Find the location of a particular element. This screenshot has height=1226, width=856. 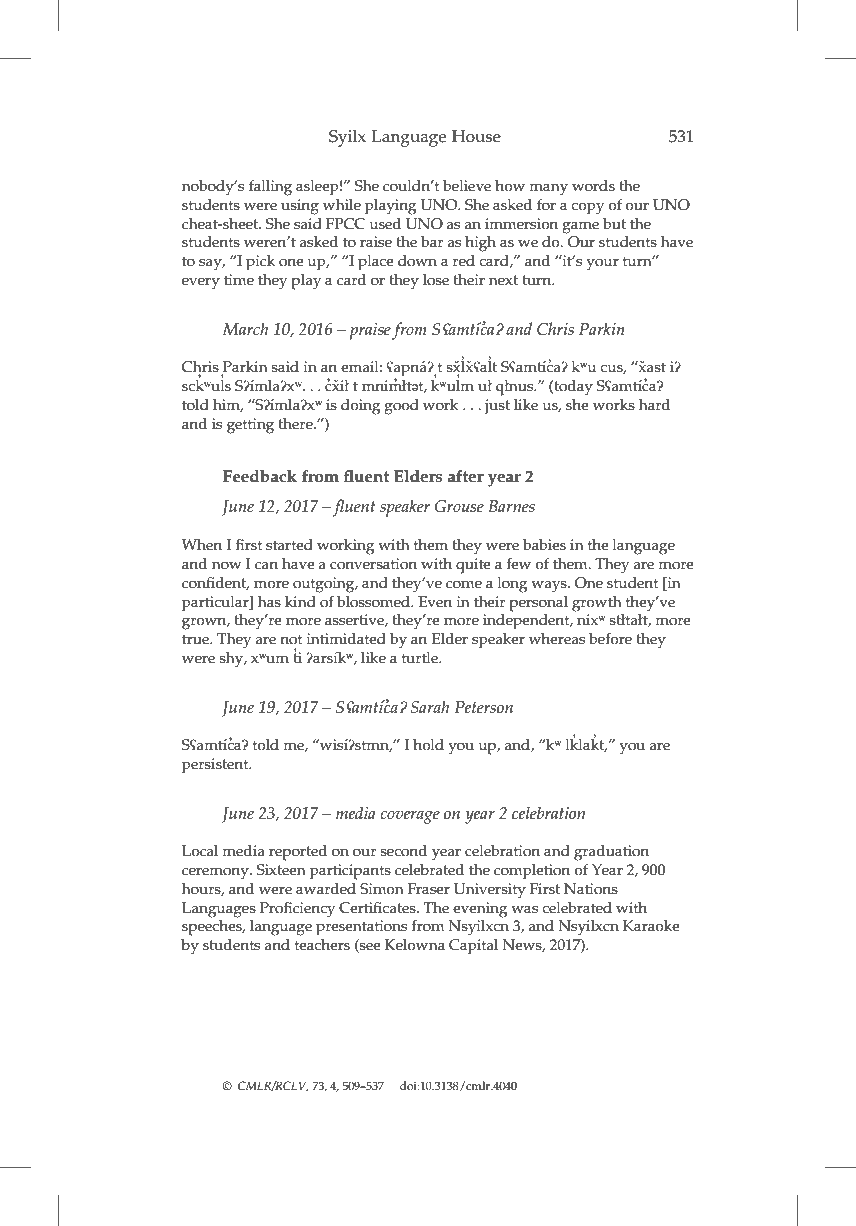

can is located at coordinates (266, 565).
